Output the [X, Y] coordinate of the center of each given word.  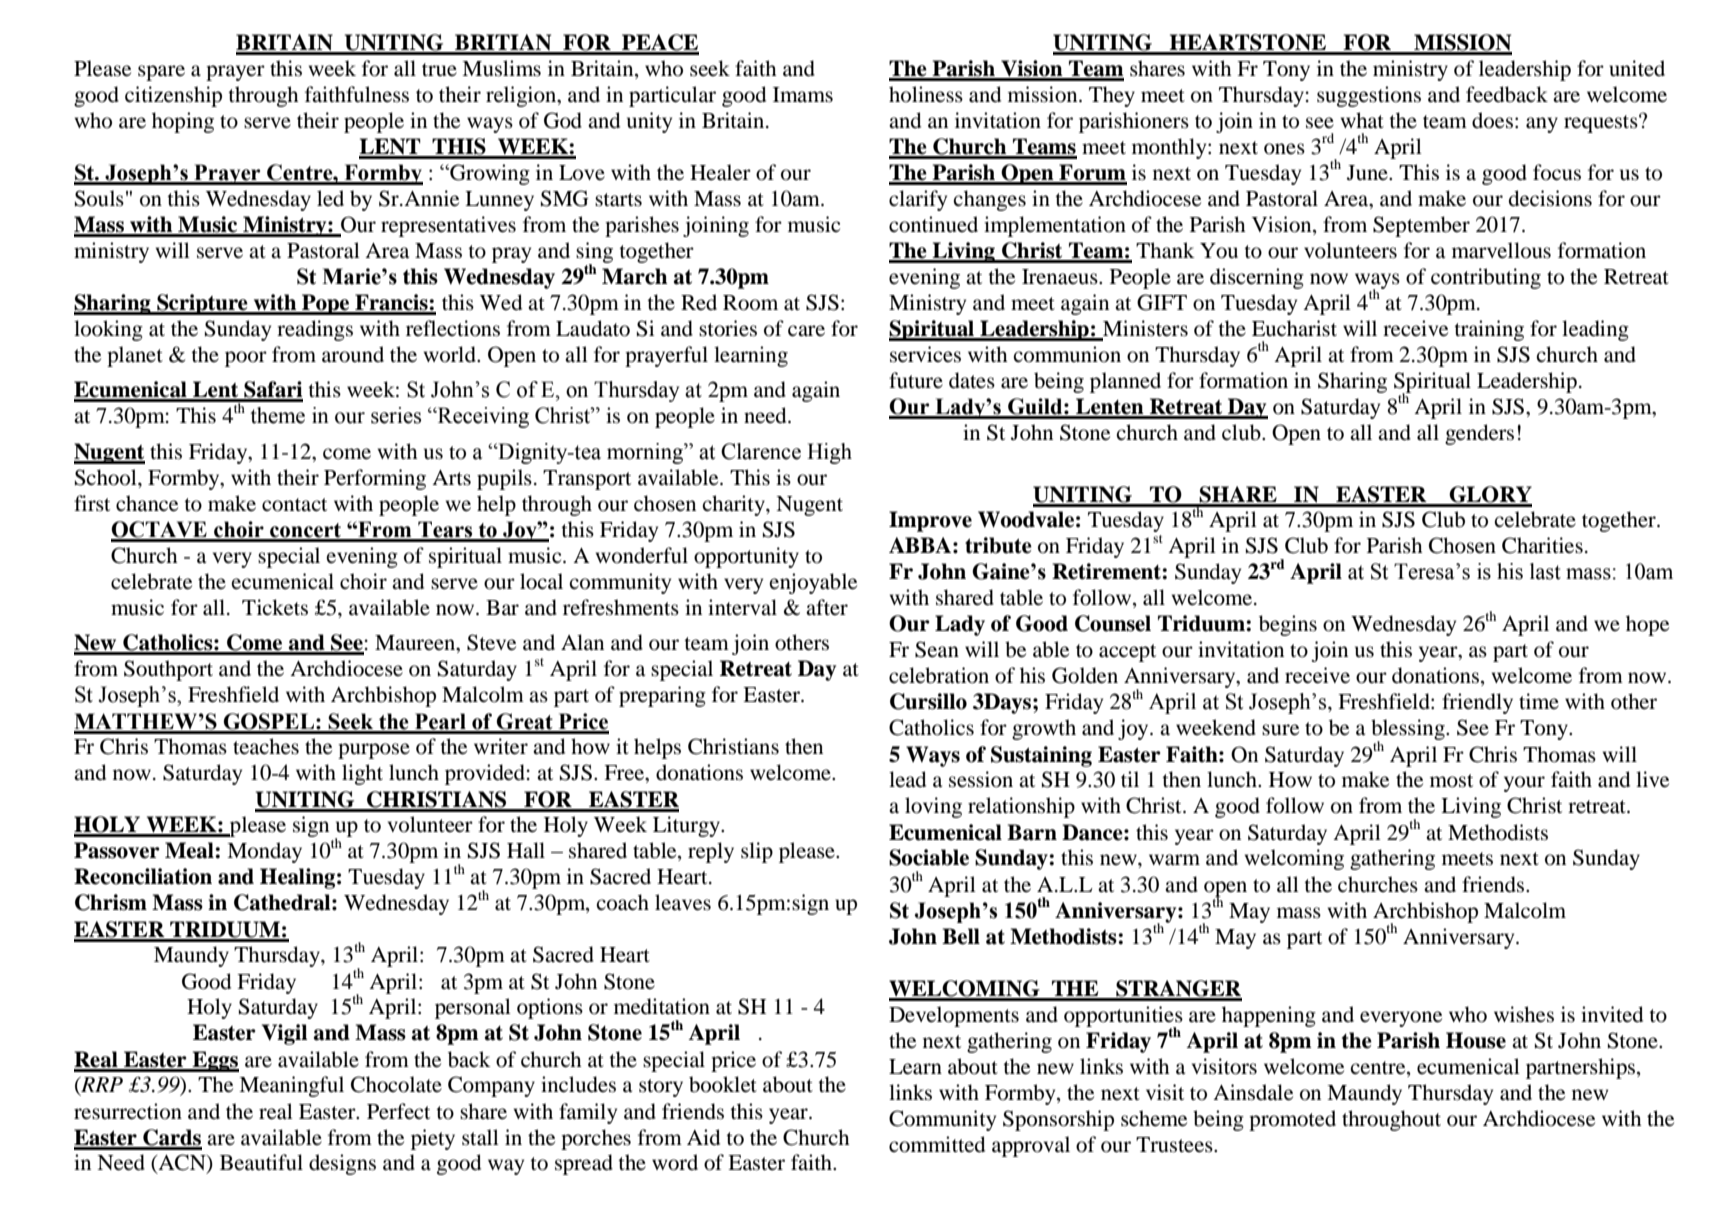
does [1492, 120]
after [827, 607]
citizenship [173, 96]
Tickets [275, 607]
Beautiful [261, 1162]
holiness [926, 94]
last [1545, 571]
